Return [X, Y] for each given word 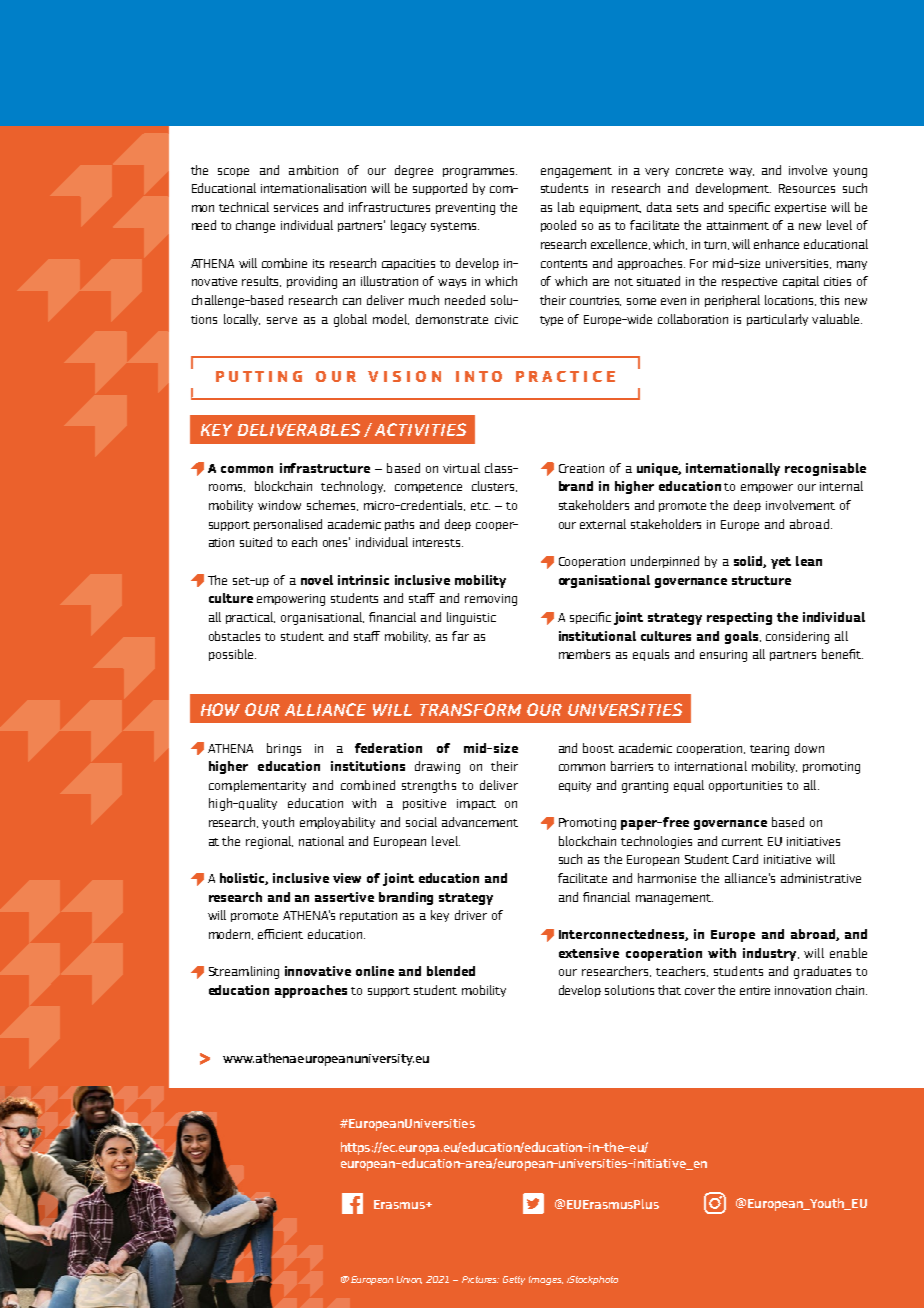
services [296, 207]
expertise [800, 208]
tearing [769, 750]
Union [409, 1280]
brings [284, 749]
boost [598, 748]
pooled [558, 226]
